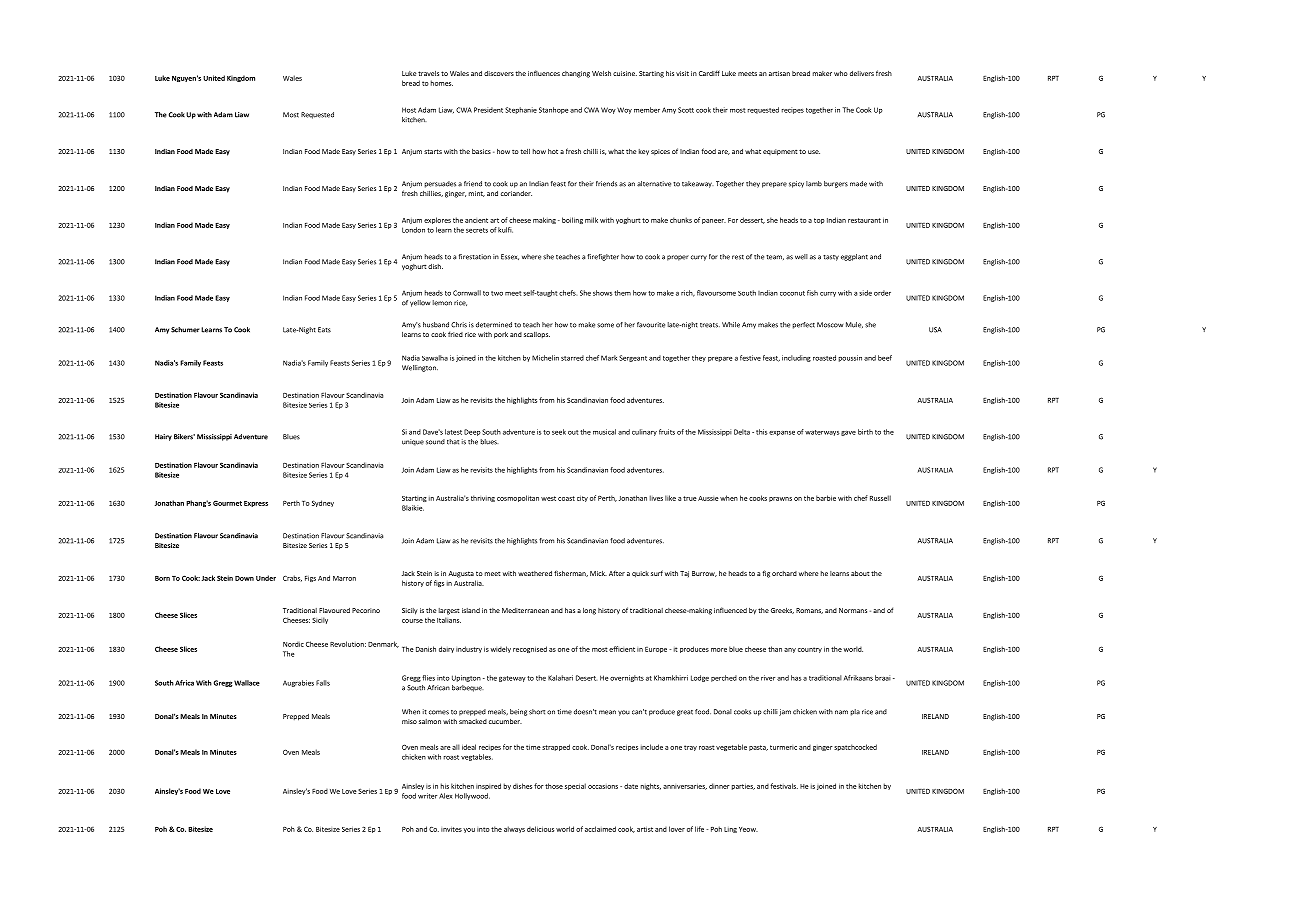 The width and height of the page is (1308, 924). What do you see at coordinates (409, 110) in the page?
I see `Host` at bounding box center [409, 110].
